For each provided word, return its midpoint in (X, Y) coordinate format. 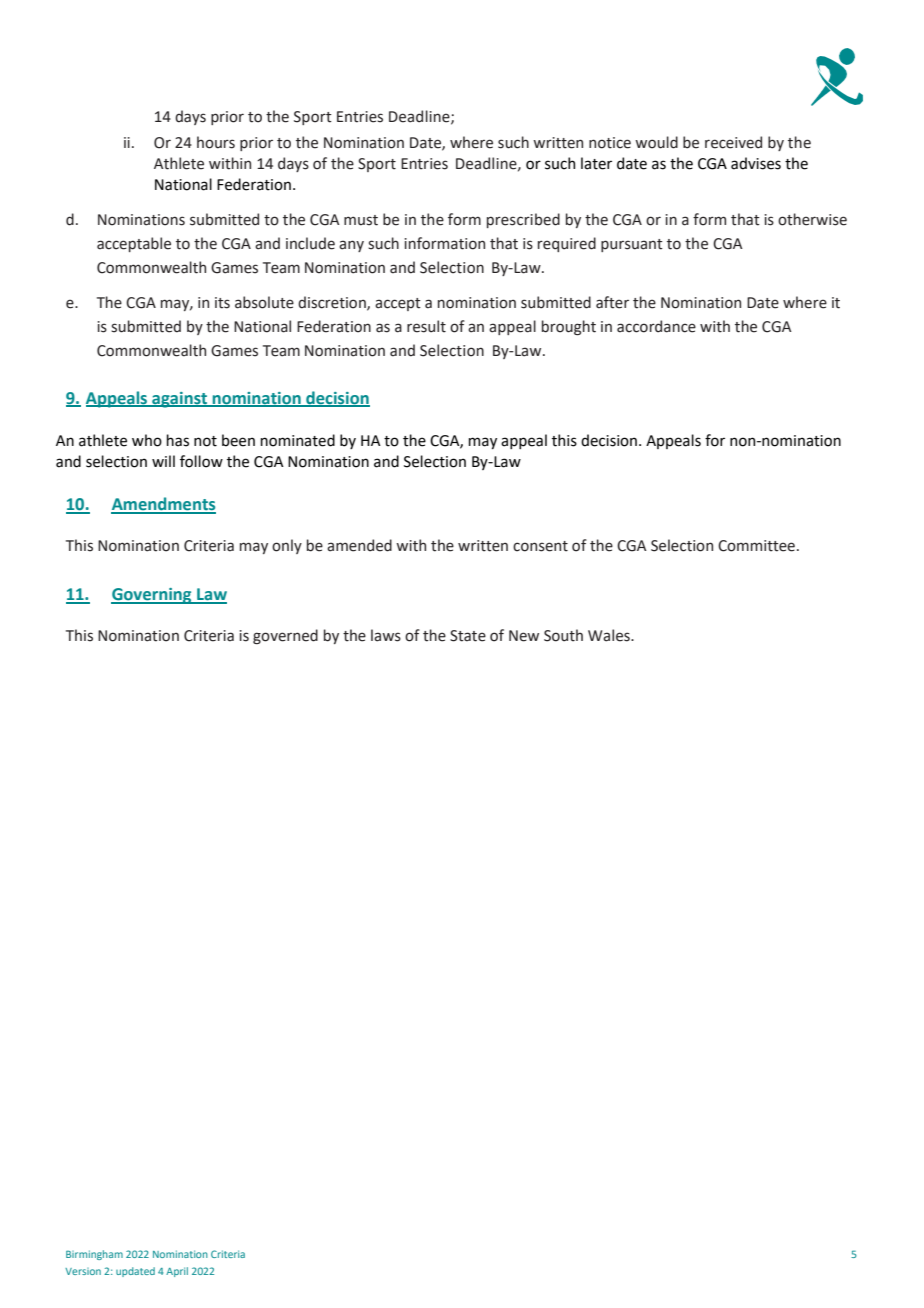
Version (83, 1271)
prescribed (523, 220)
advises (756, 163)
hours (216, 142)
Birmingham (94, 1255)
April (177, 1272)
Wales (610, 635)
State (468, 636)
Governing (152, 596)
